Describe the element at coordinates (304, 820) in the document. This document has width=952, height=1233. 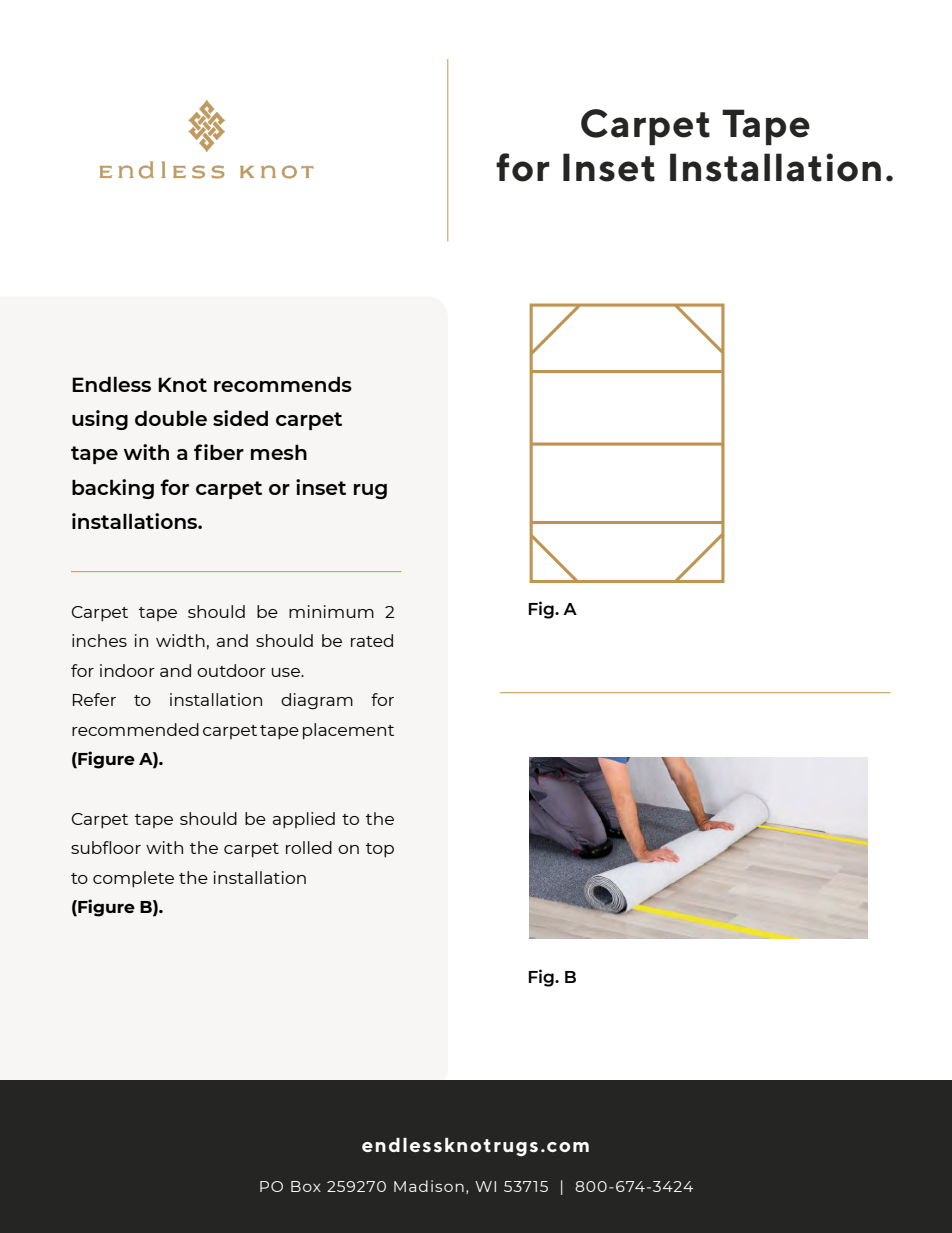
I see `applied` at that location.
